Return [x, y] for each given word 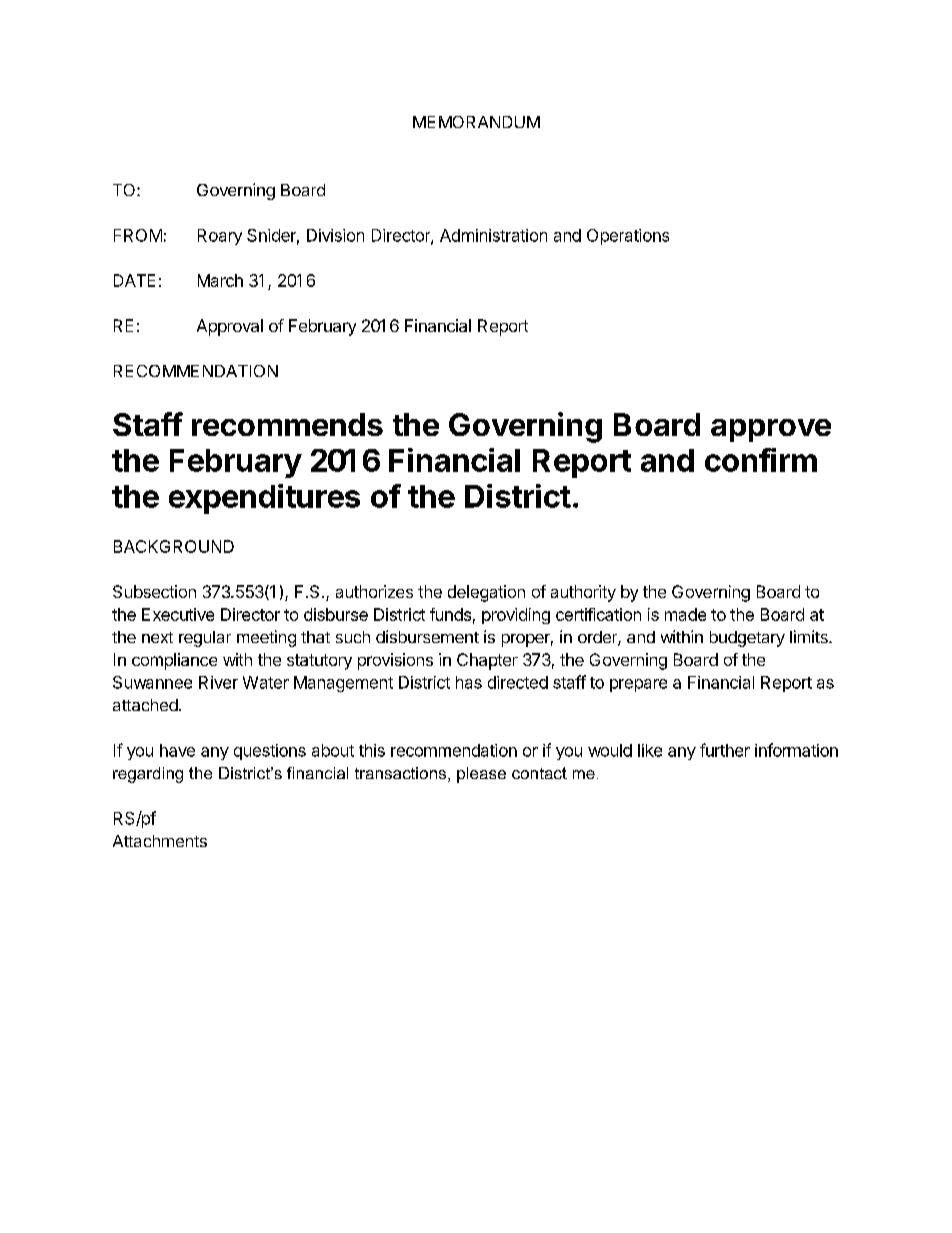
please [481, 775]
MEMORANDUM [476, 122]
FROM [138, 235]
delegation [486, 593]
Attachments [160, 841]
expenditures [264, 499]
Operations [628, 237]
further [725, 750]
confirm [761, 460]
